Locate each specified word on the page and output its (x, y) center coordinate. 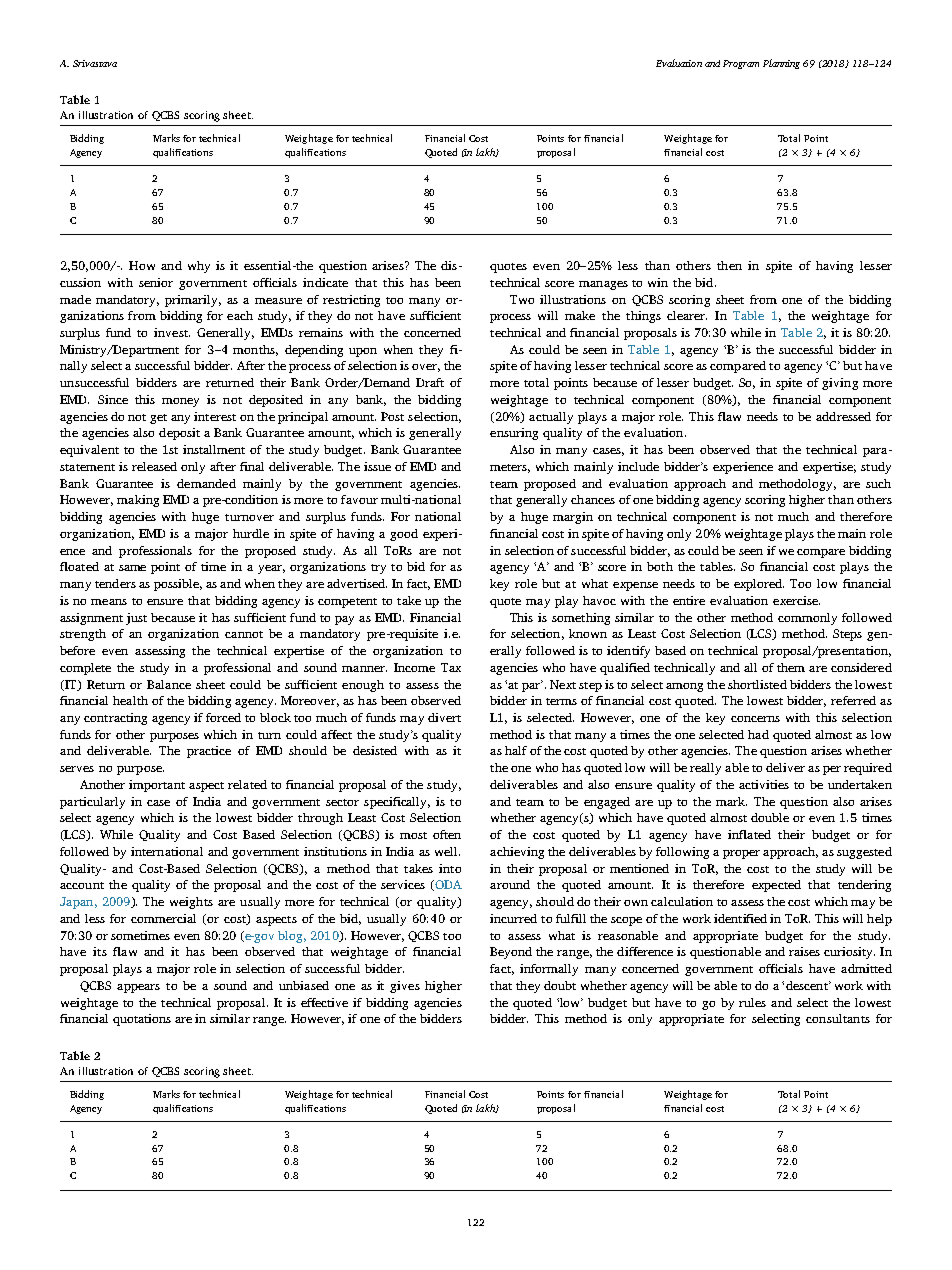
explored (759, 585)
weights (191, 903)
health (130, 700)
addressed (843, 416)
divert (444, 717)
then (729, 265)
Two (522, 299)
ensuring (514, 434)
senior (156, 282)
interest (215, 416)
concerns (755, 719)
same (132, 568)
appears (138, 988)
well (447, 851)
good (404, 535)
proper (741, 854)
